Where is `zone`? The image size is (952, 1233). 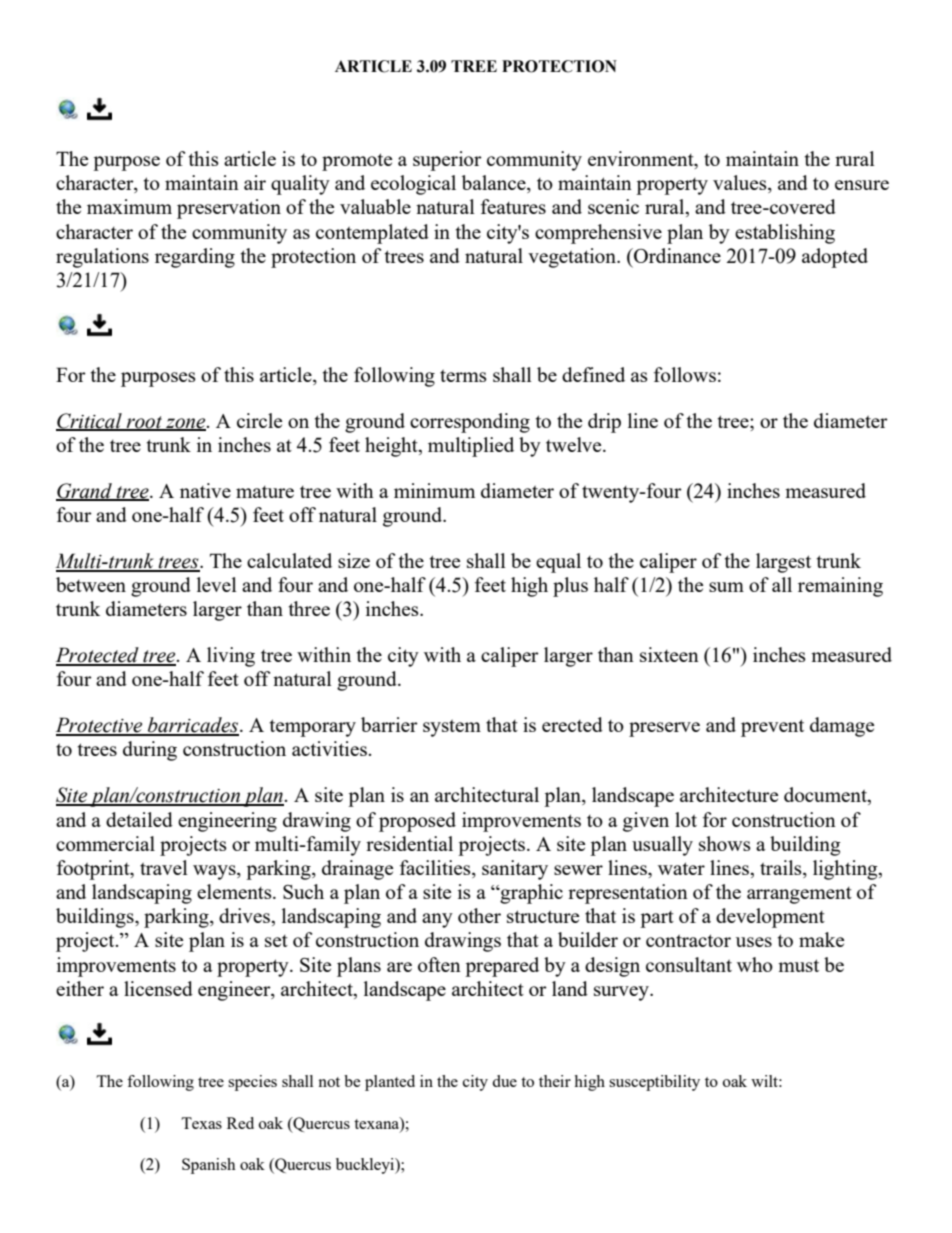
zone is located at coordinates (186, 424).
